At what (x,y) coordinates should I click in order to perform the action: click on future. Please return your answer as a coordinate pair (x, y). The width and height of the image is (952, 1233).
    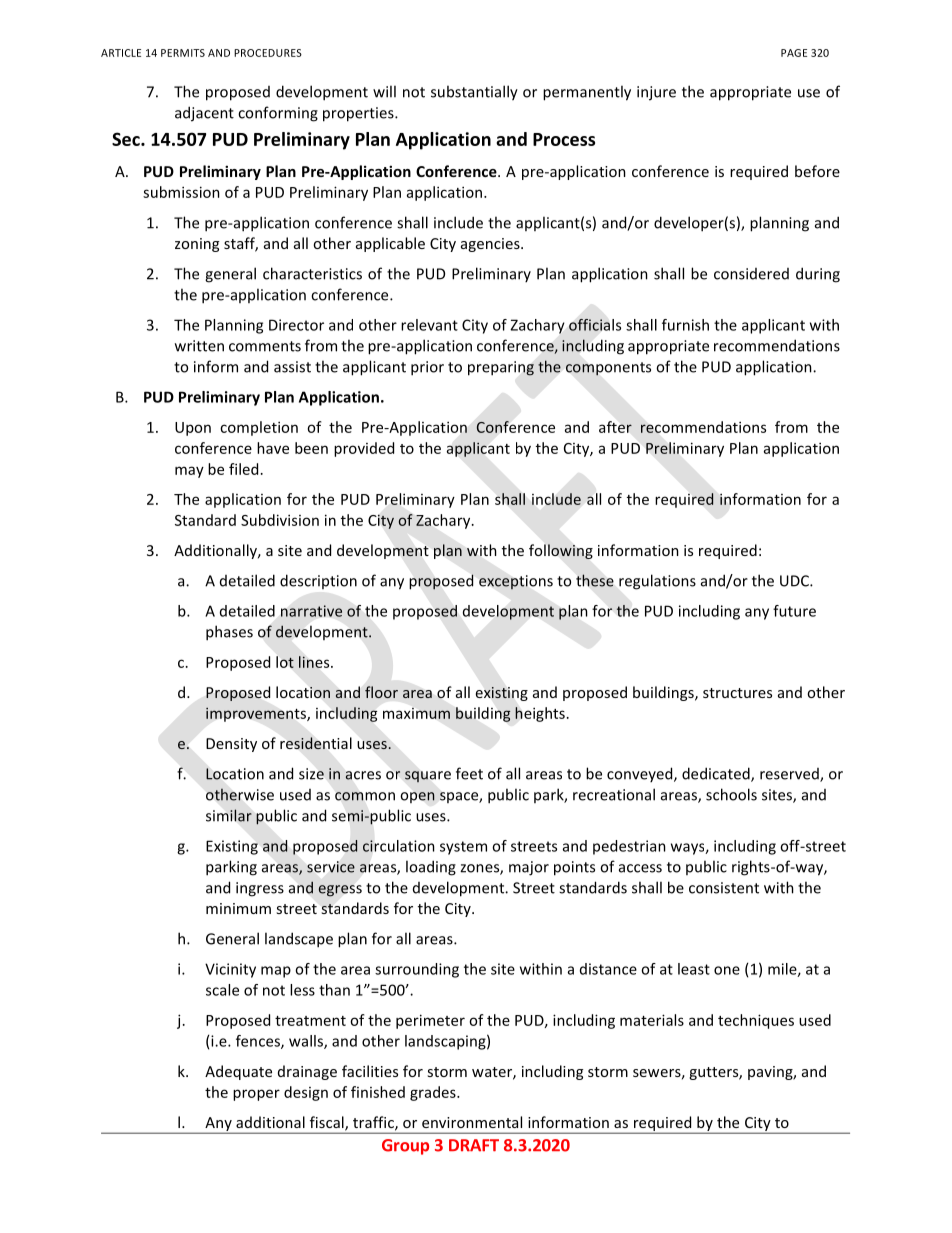
    Looking at the image, I should click on (794, 611).
